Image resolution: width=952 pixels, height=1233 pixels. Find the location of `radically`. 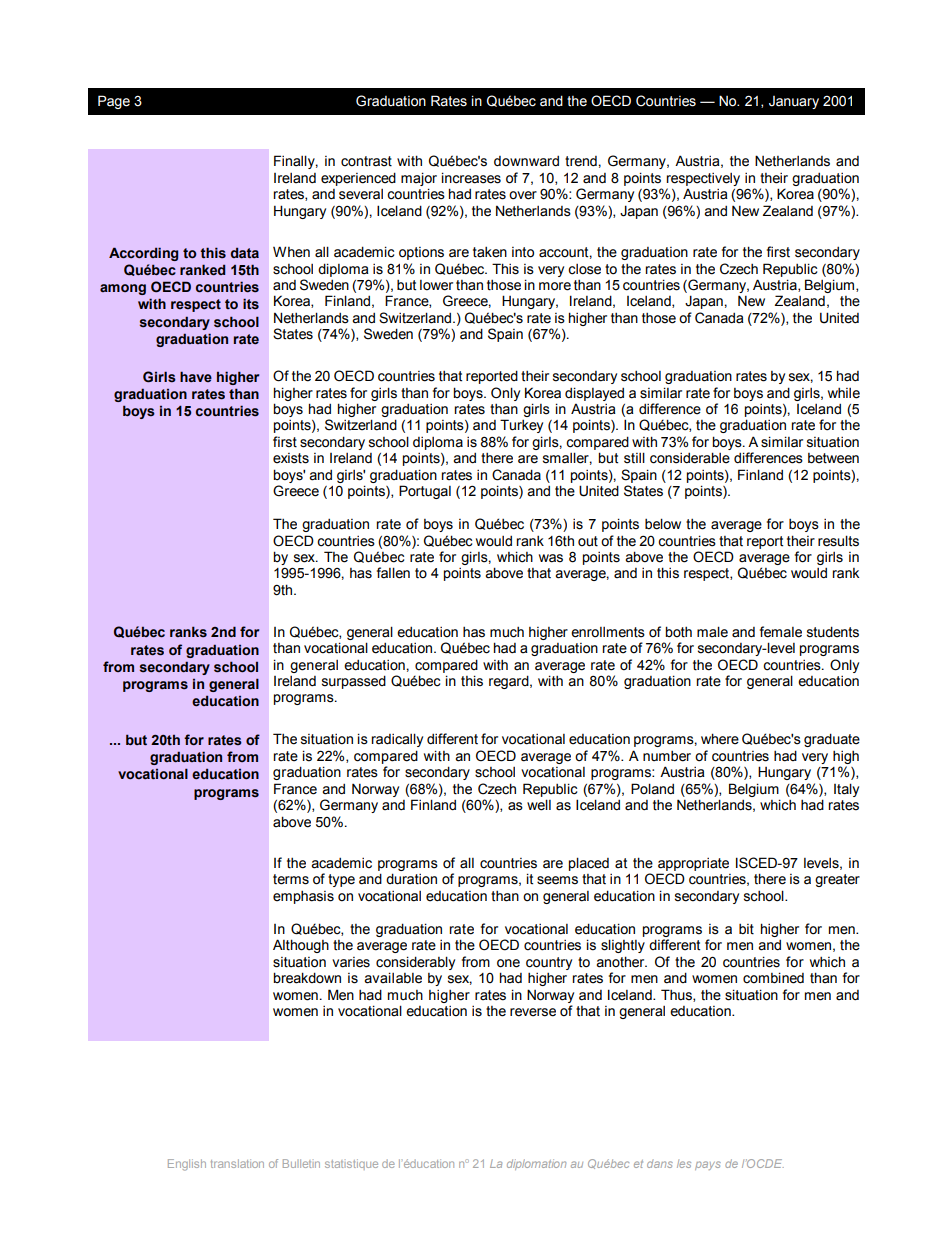

radically is located at coordinates (397, 740).
